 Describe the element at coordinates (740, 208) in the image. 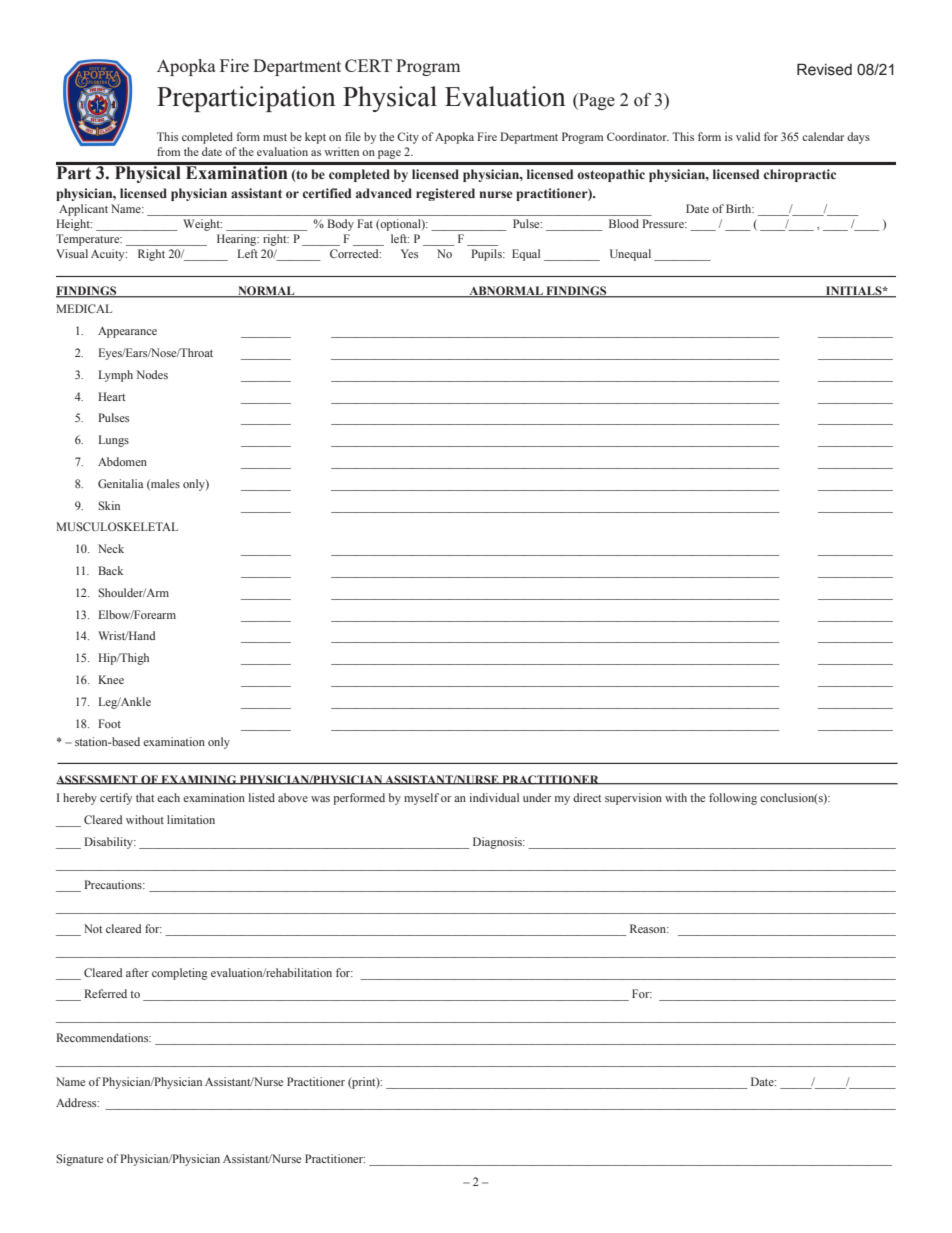

I see `Birth` at that location.
